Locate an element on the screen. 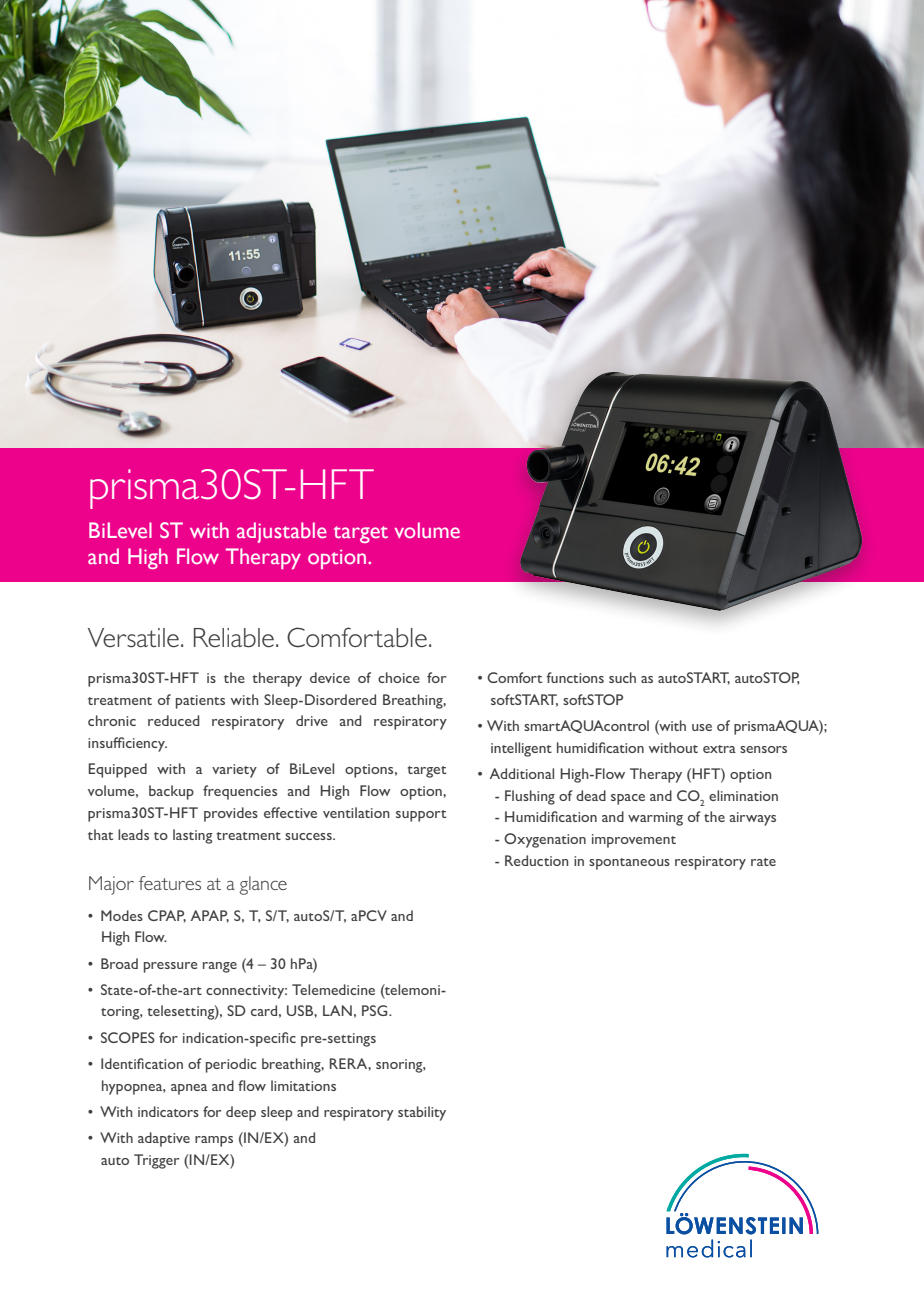 This screenshot has height=1308, width=924. support is located at coordinates (421, 816).
